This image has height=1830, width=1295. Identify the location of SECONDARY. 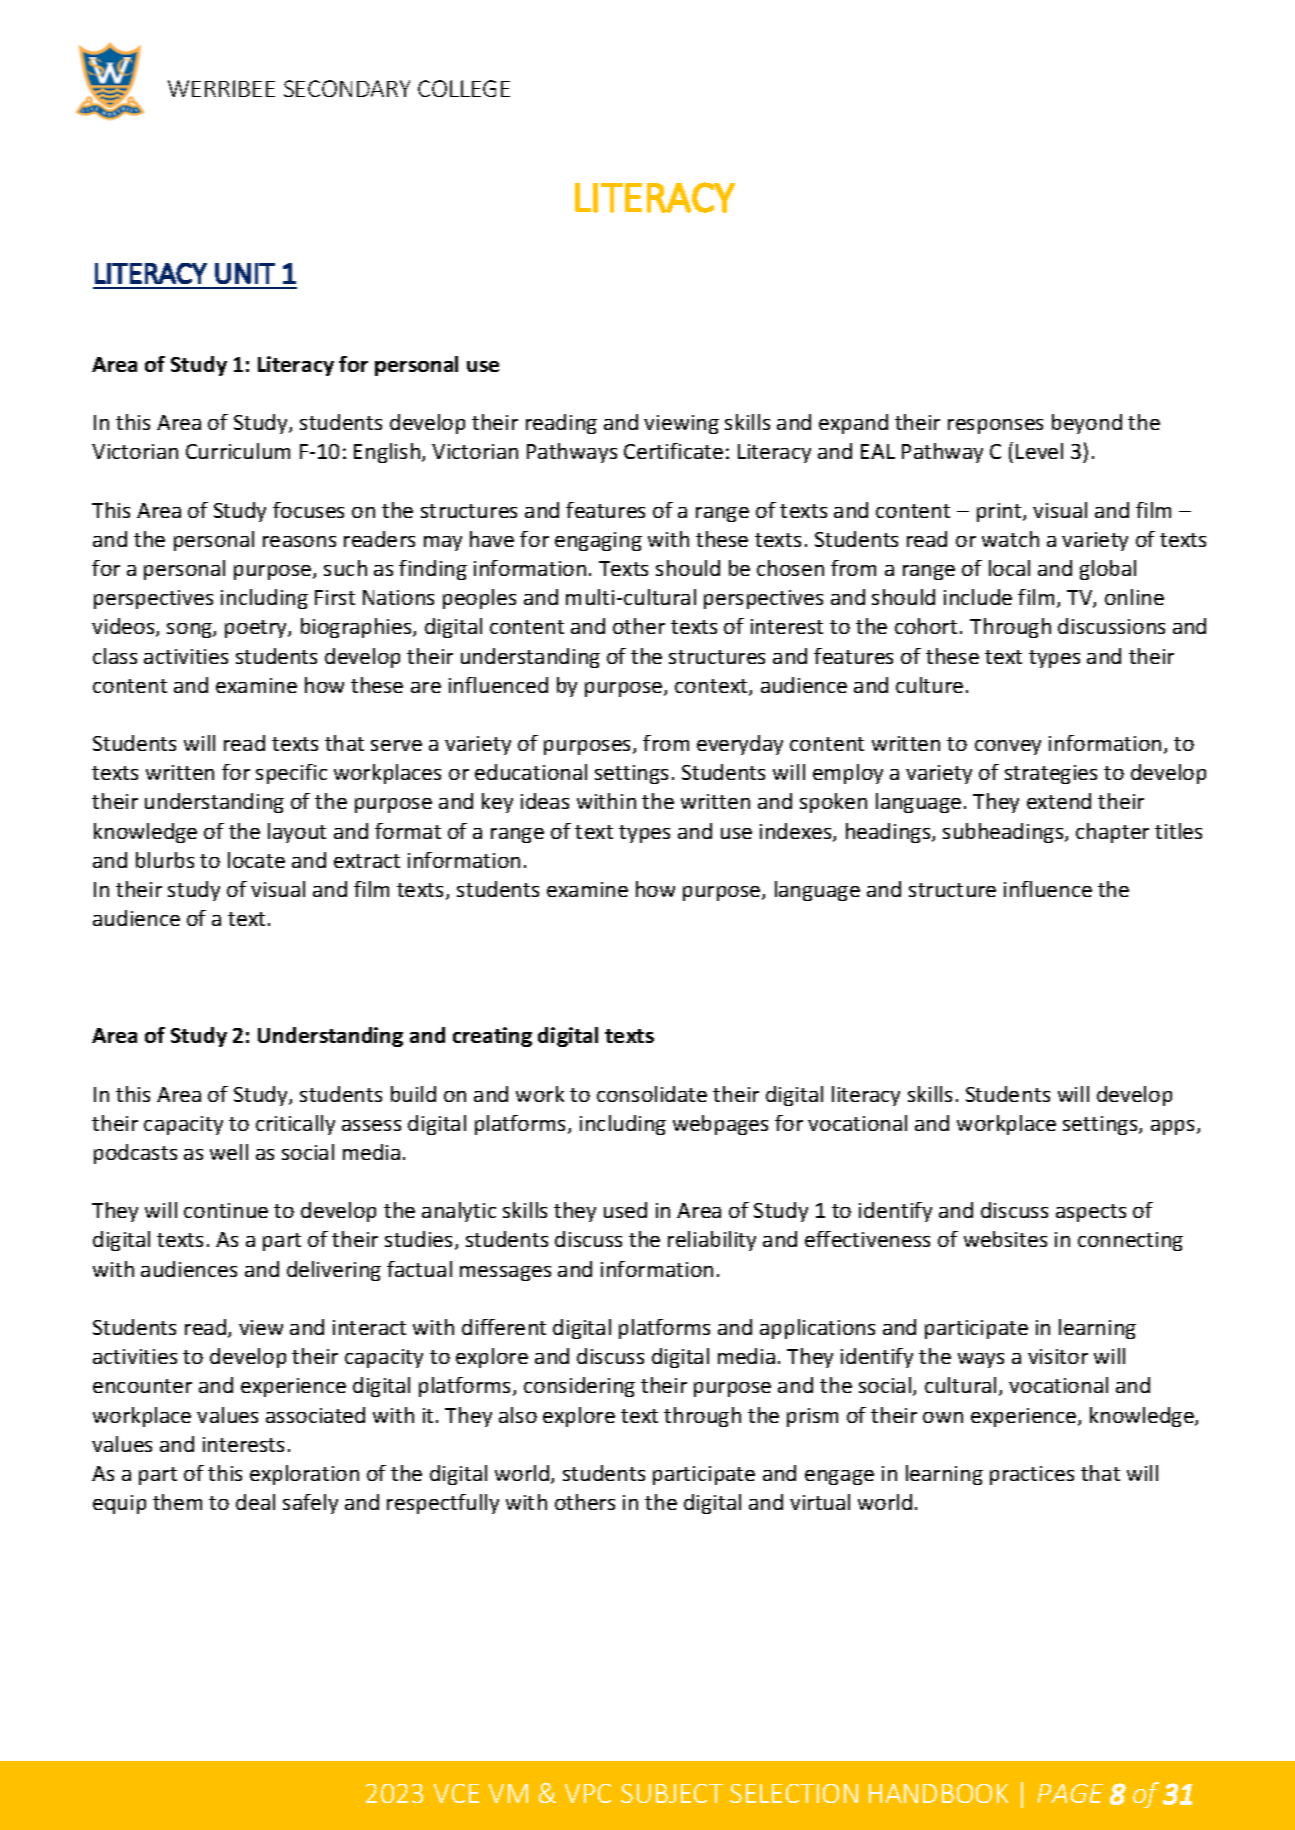
(347, 88).
